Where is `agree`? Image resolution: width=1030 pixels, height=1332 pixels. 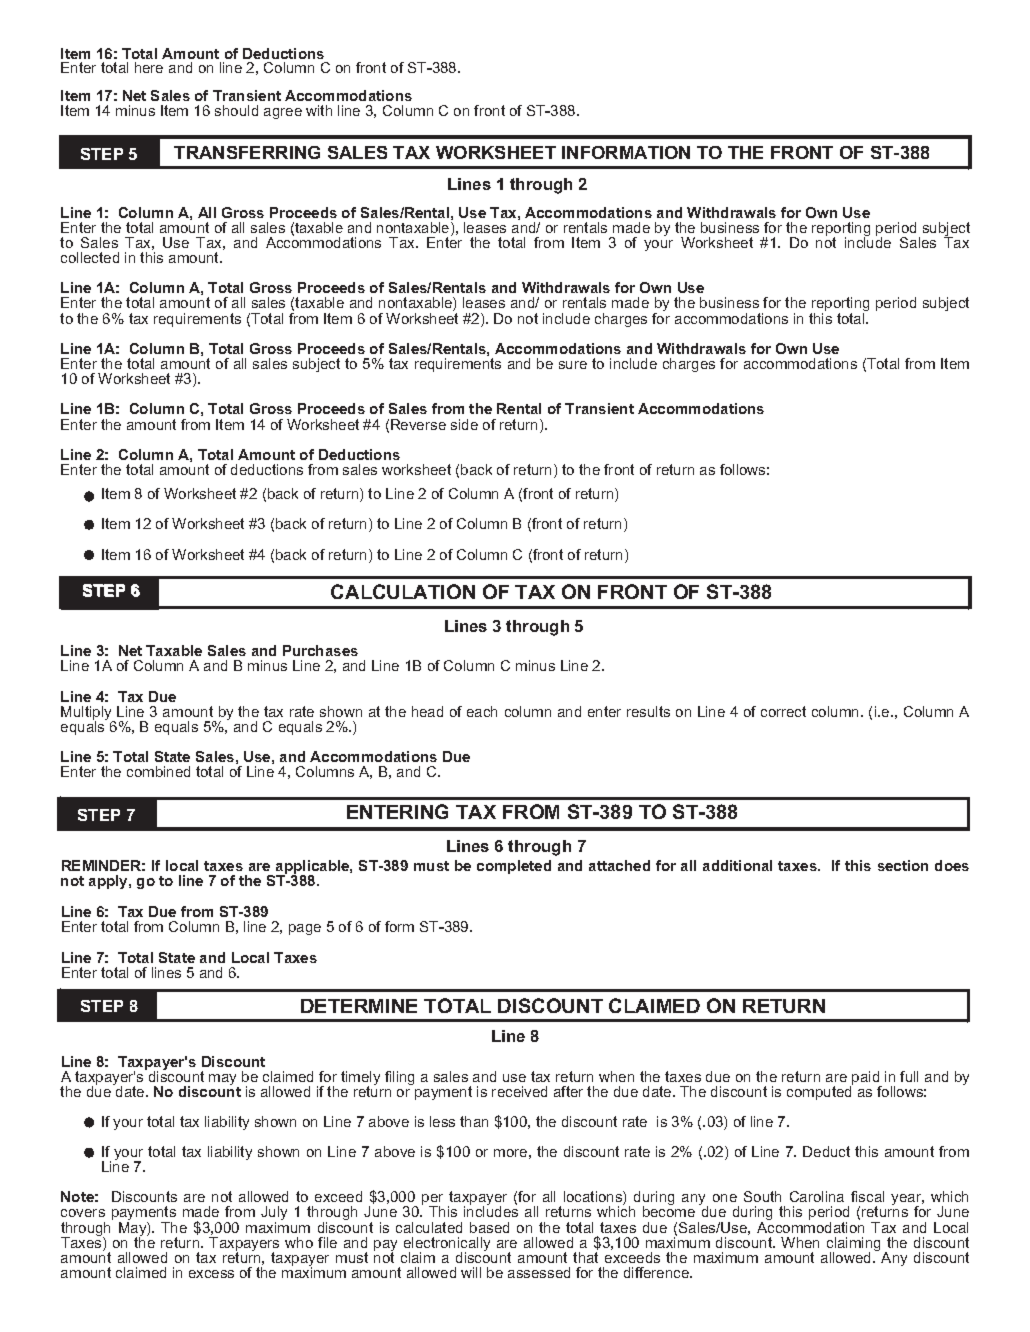
agree is located at coordinates (283, 113).
